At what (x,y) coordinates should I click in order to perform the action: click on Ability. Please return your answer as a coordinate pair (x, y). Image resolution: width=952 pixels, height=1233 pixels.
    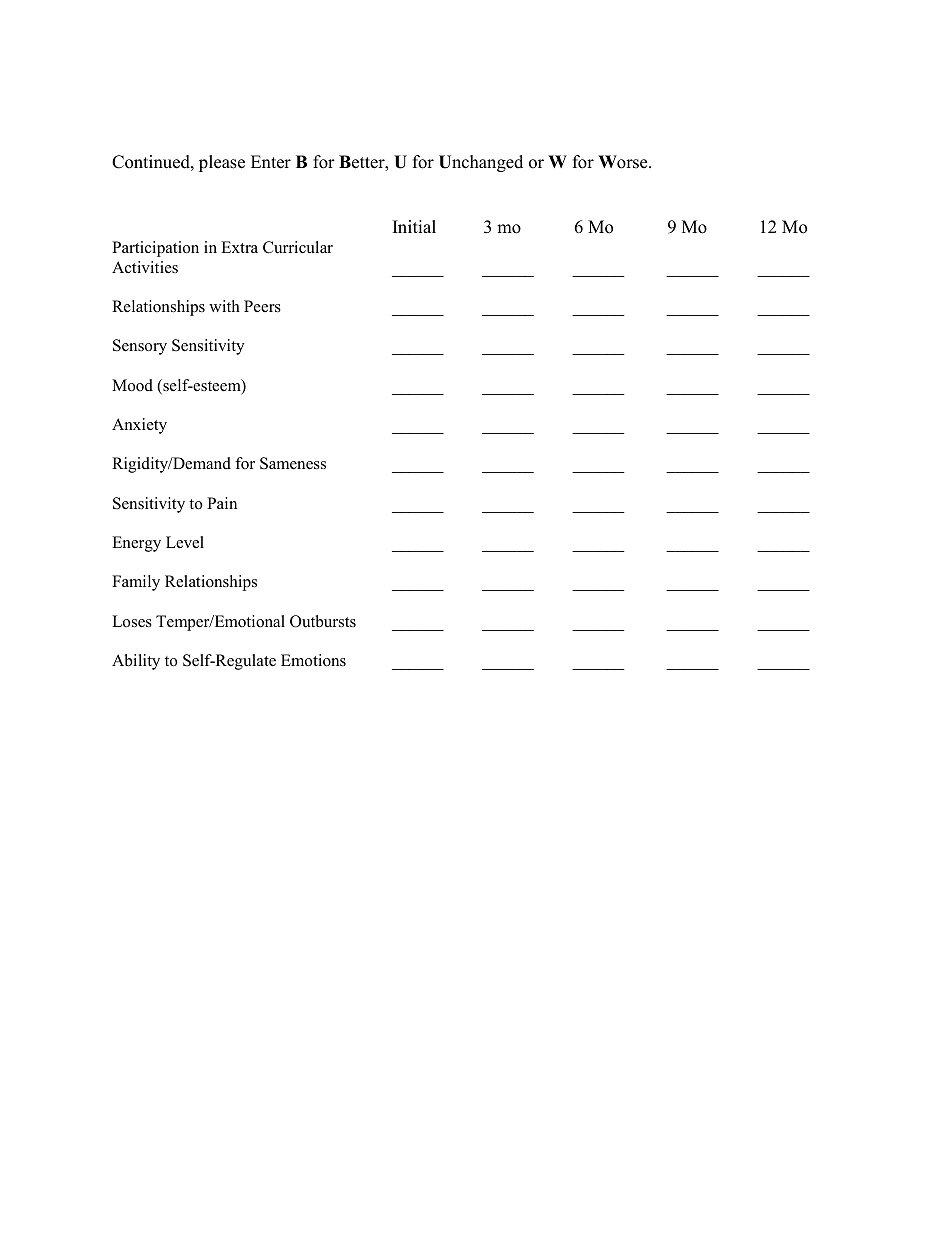
    Looking at the image, I should click on (136, 662).
